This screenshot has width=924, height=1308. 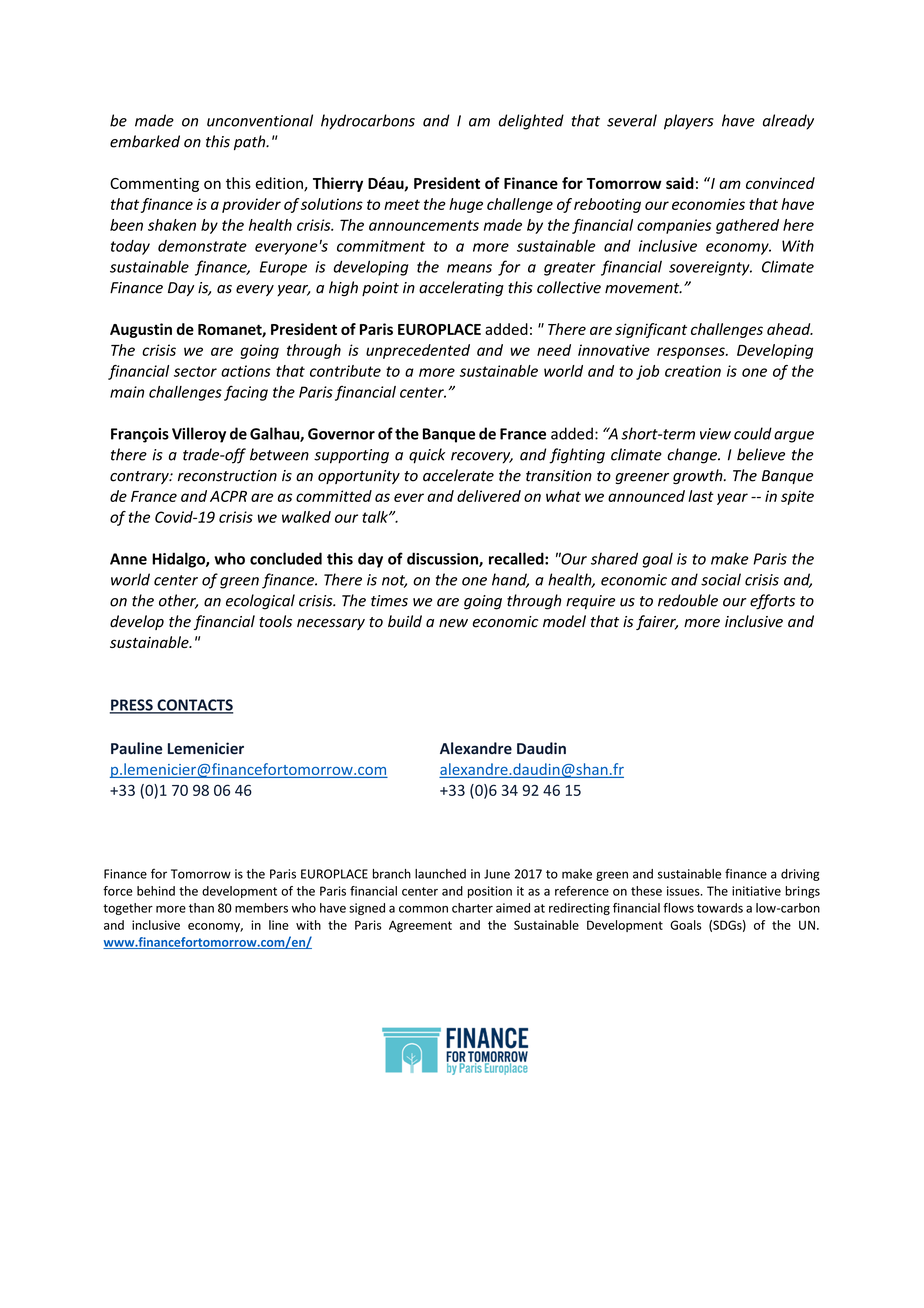 What do you see at coordinates (201, 908) in the screenshot?
I see `than` at bounding box center [201, 908].
